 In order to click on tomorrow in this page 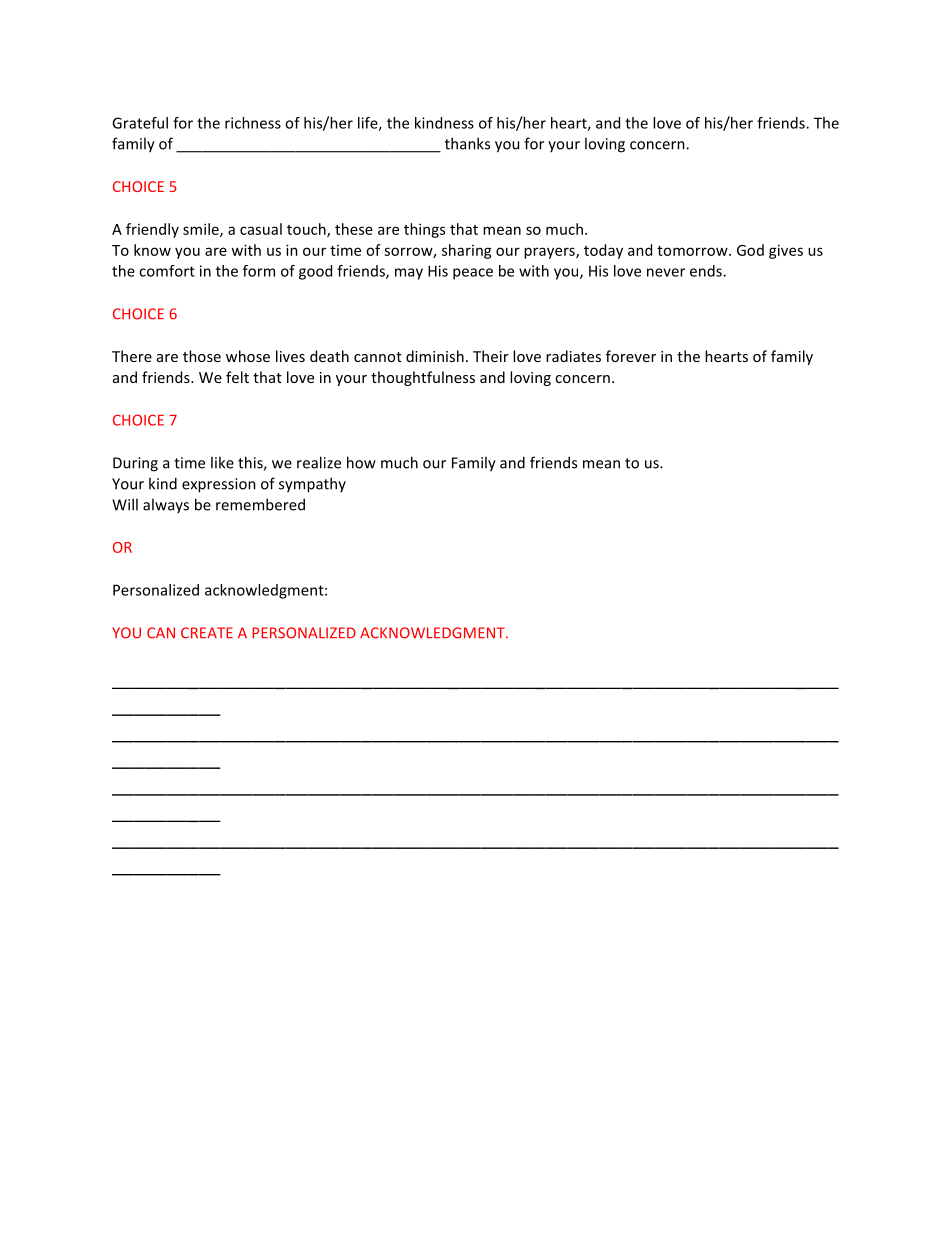, I will do `click(693, 251)`.
